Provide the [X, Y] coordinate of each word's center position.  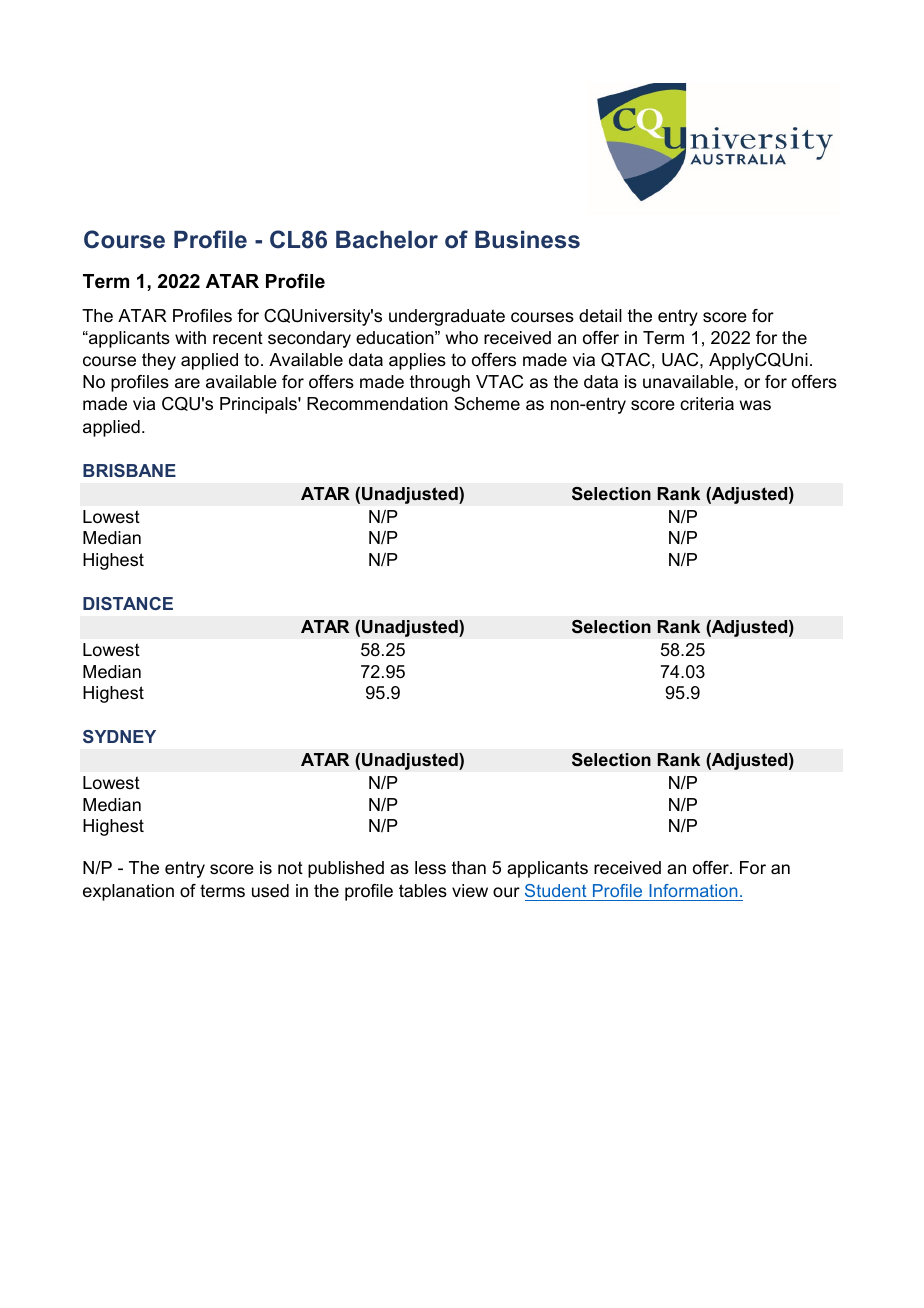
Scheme [487, 404]
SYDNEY [119, 736]
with [190, 337]
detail [600, 315]
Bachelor [387, 240]
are [187, 383]
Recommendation [377, 404]
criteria [707, 404]
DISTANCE [128, 603]
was [755, 405]
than [469, 867]
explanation [128, 892]
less [430, 867]
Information [693, 890]
